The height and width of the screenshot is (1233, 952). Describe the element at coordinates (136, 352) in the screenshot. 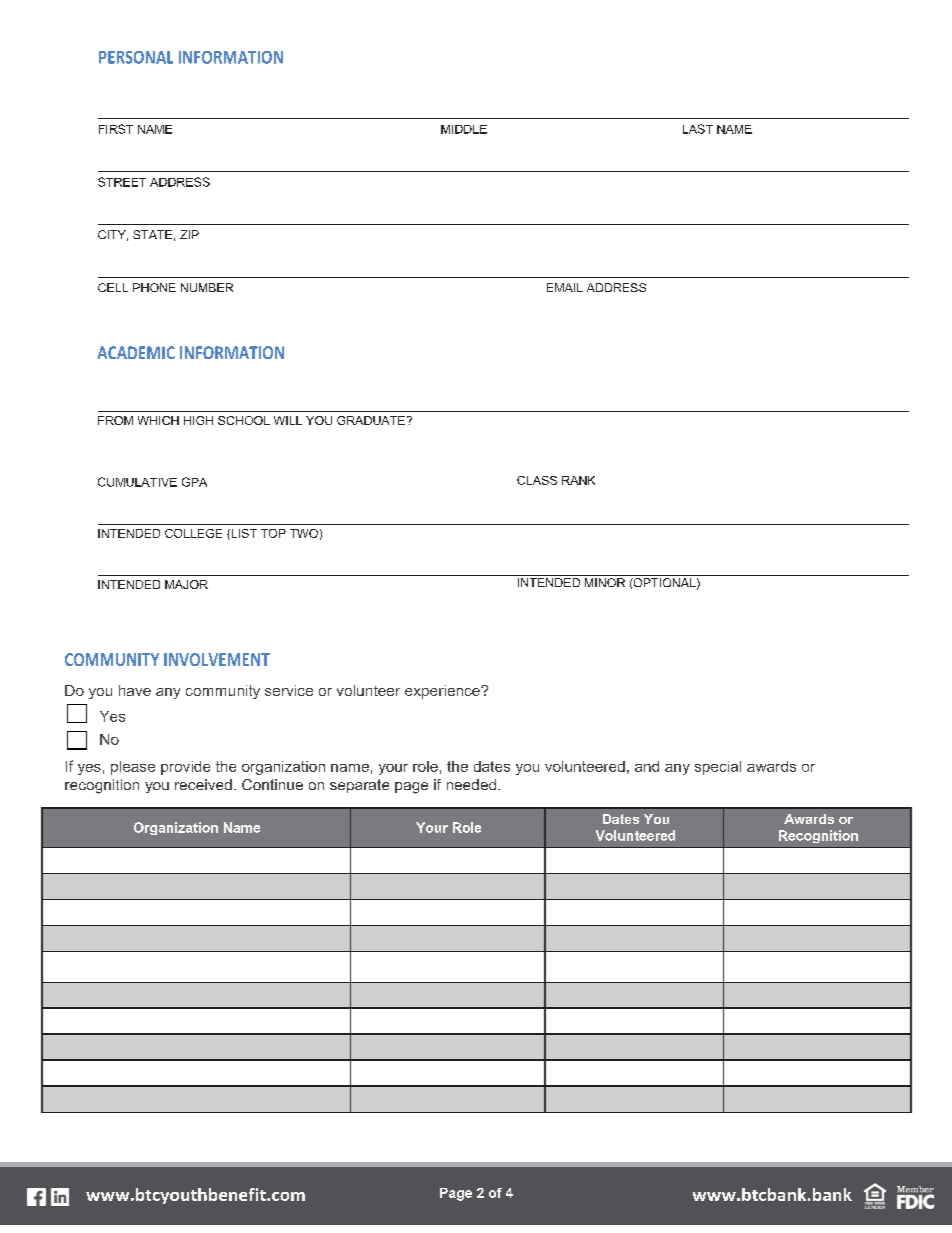

I see `ACADEMIC` at that location.
